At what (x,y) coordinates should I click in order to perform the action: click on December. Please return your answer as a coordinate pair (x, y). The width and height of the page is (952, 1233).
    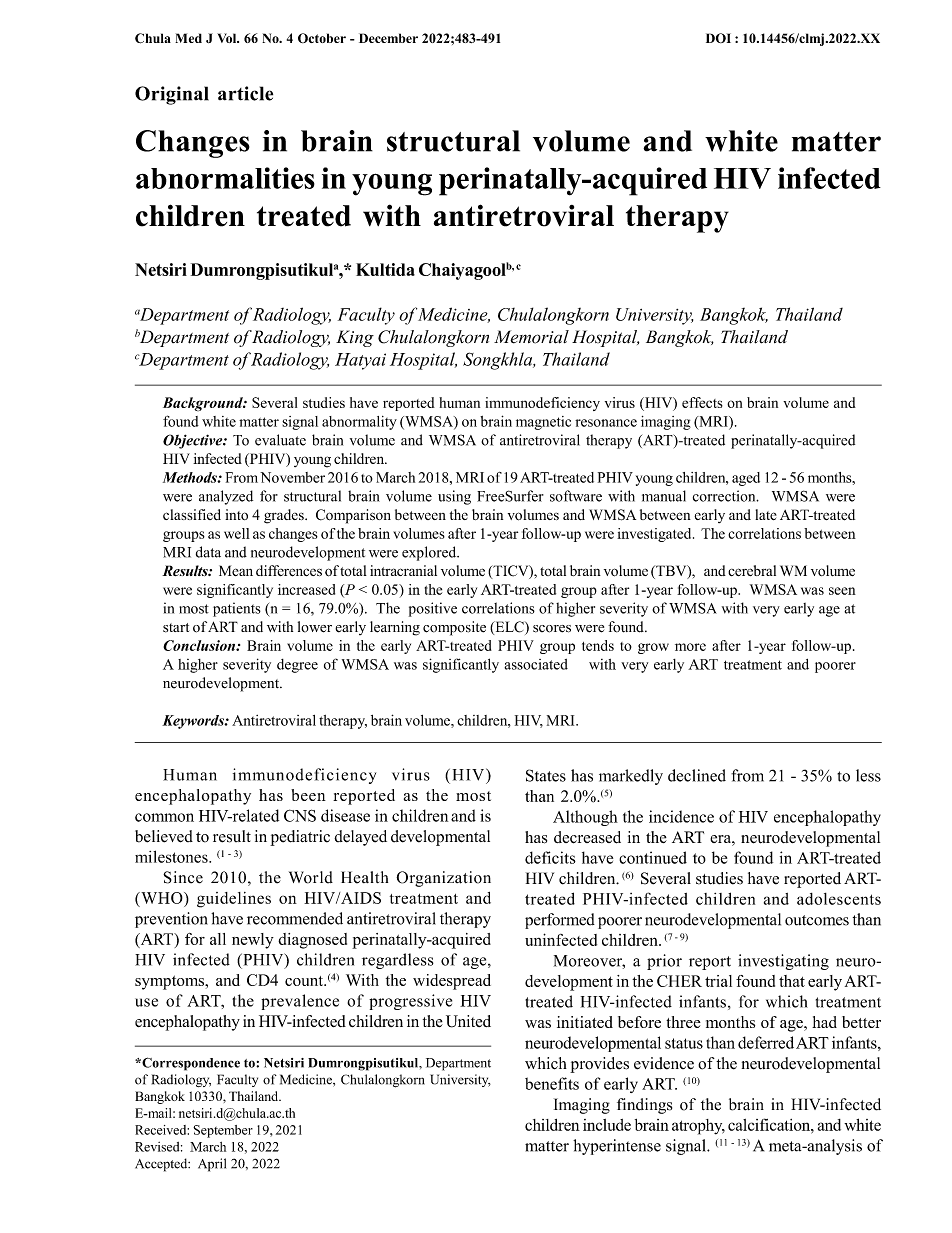
    Looking at the image, I should click on (388, 38).
